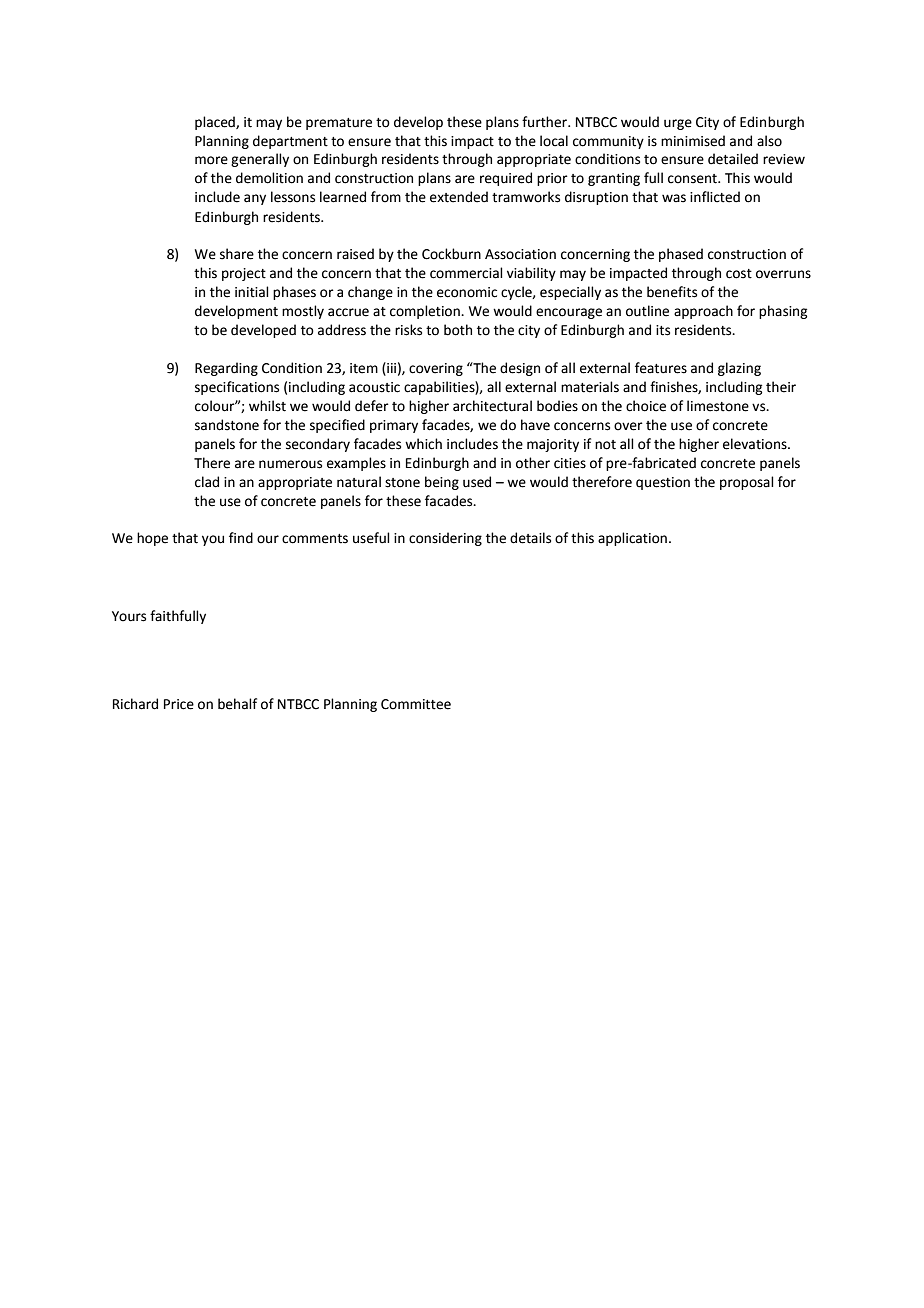 The height and width of the page is (1308, 924). What do you see at coordinates (416, 704) in the page?
I see `Committee` at bounding box center [416, 704].
